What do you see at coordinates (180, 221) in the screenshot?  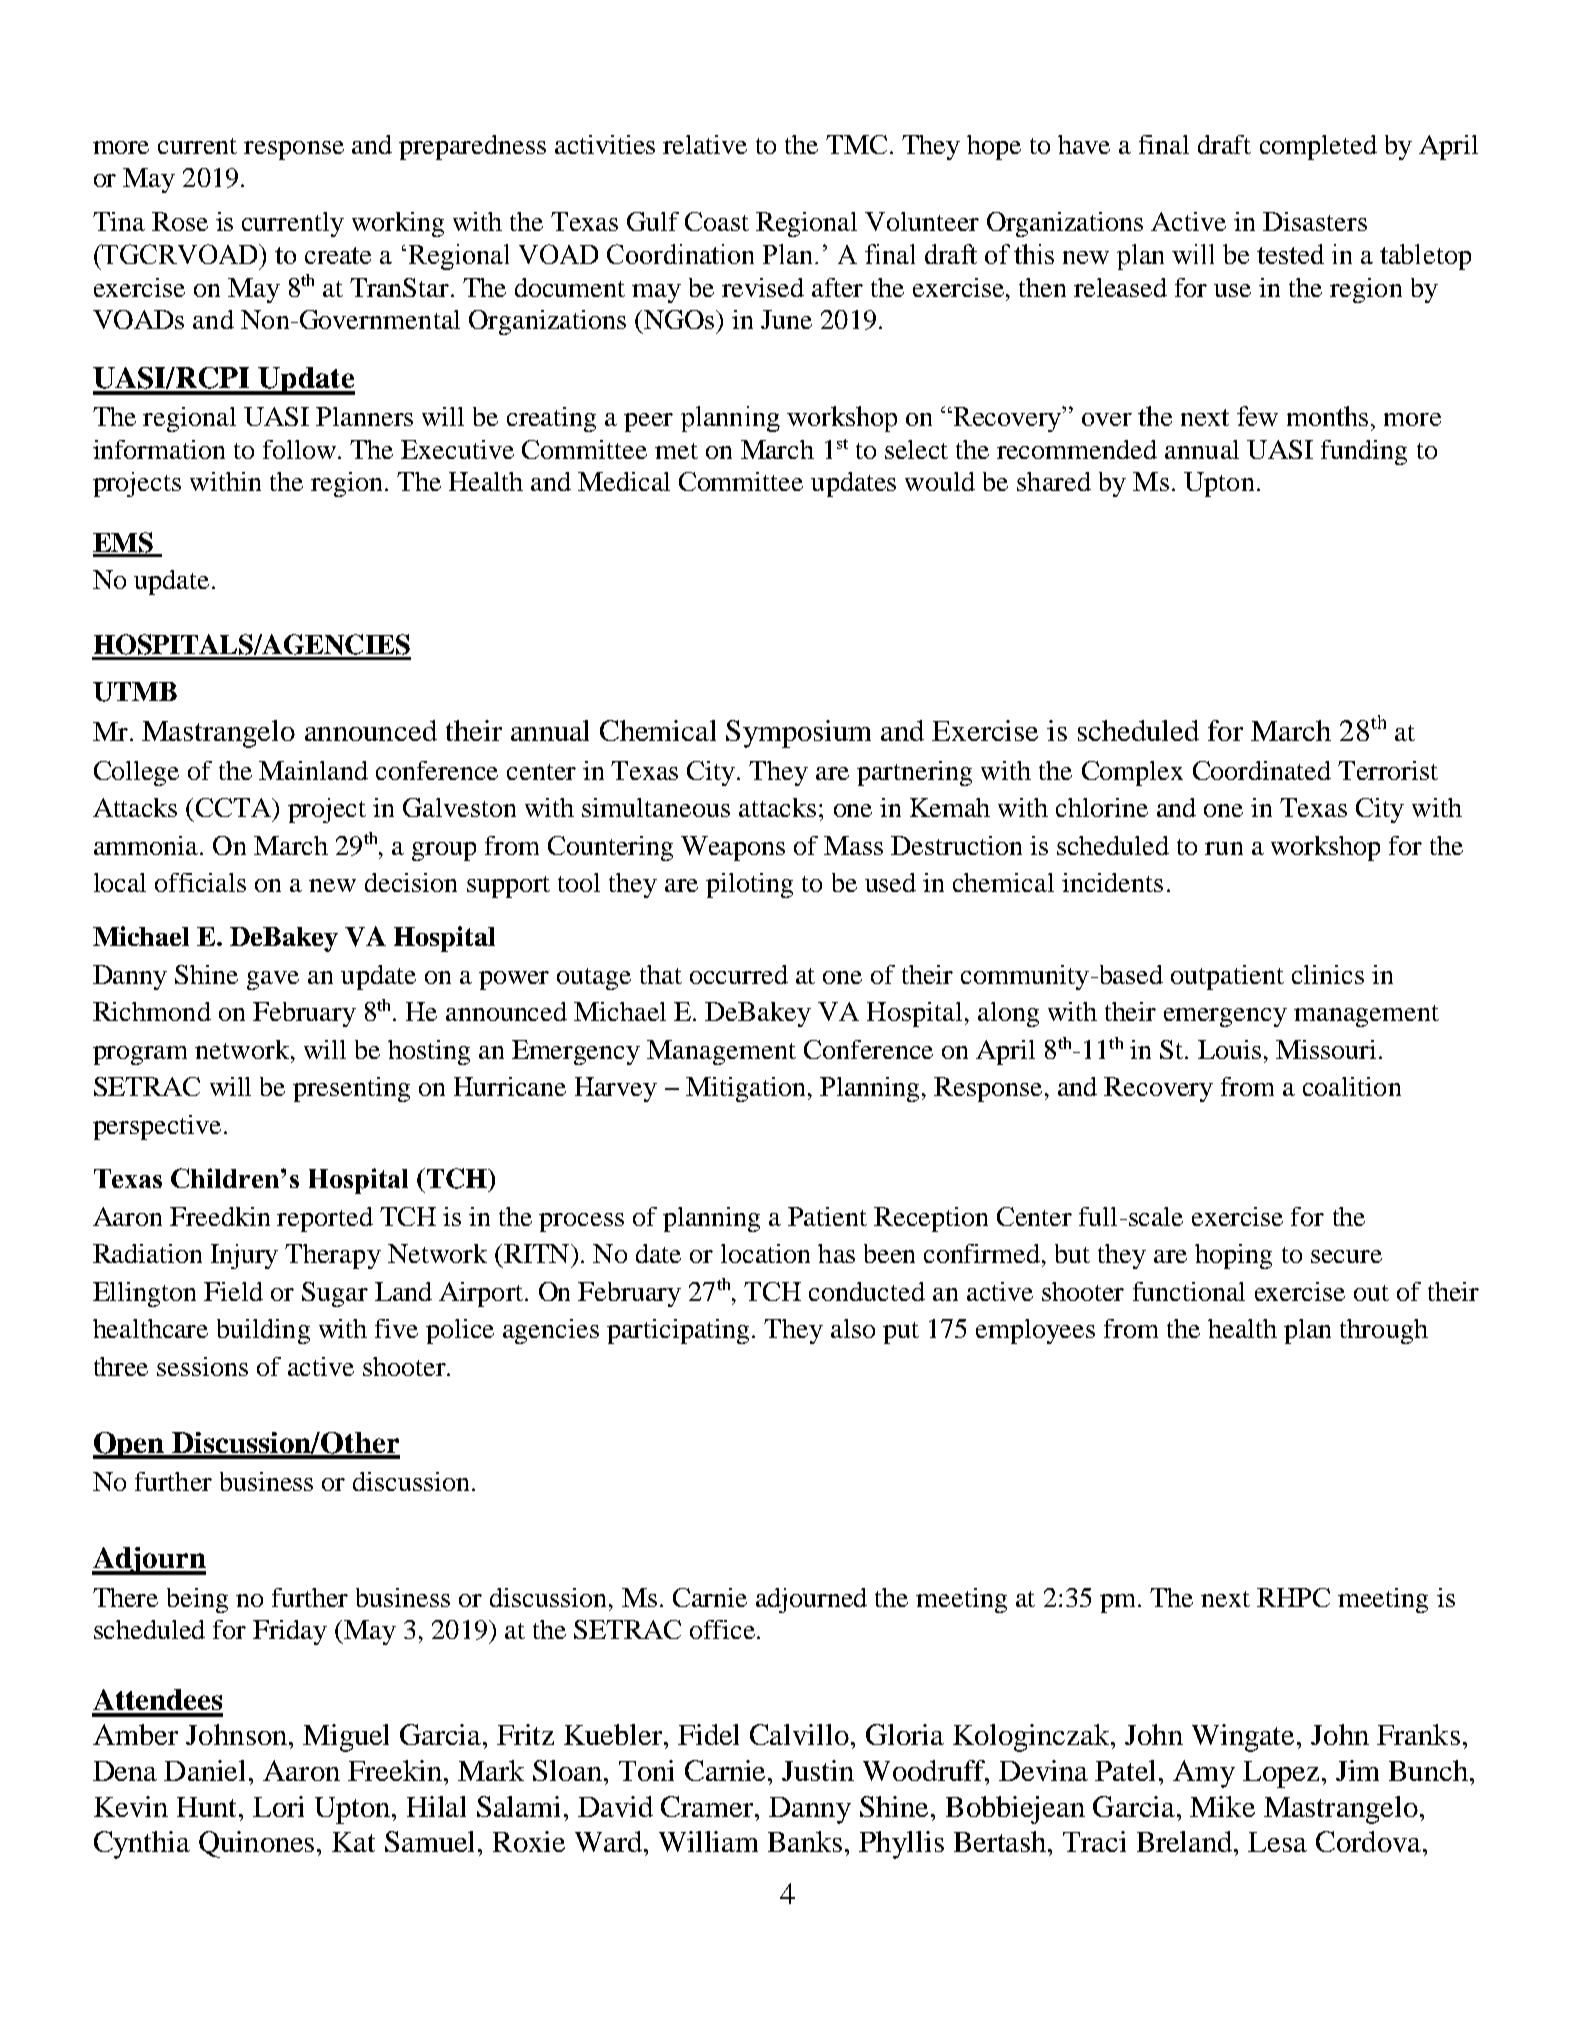 I see `Rose` at bounding box center [180, 221].
